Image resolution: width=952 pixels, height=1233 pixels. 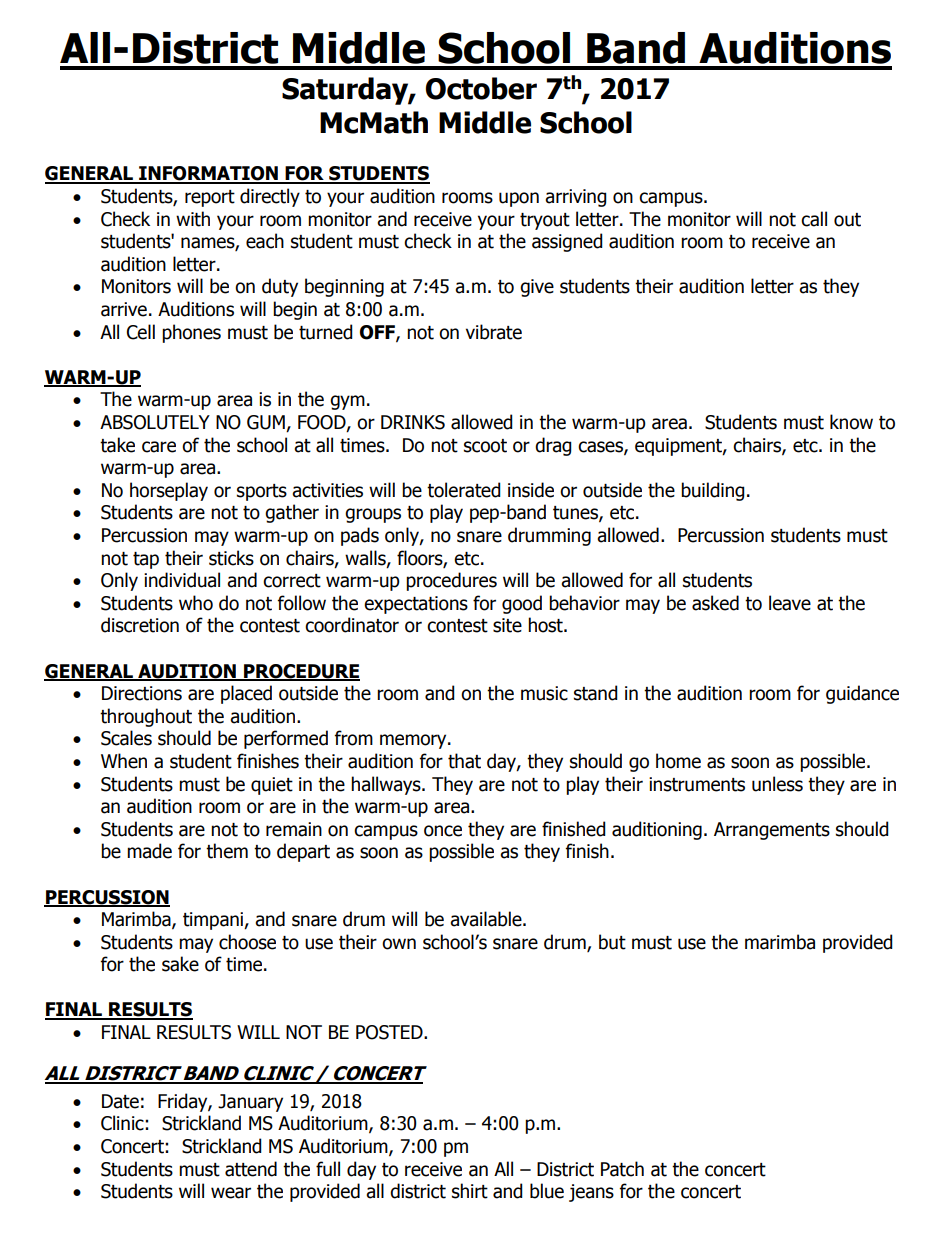 What do you see at coordinates (196, 603) in the image?
I see `who` at bounding box center [196, 603].
